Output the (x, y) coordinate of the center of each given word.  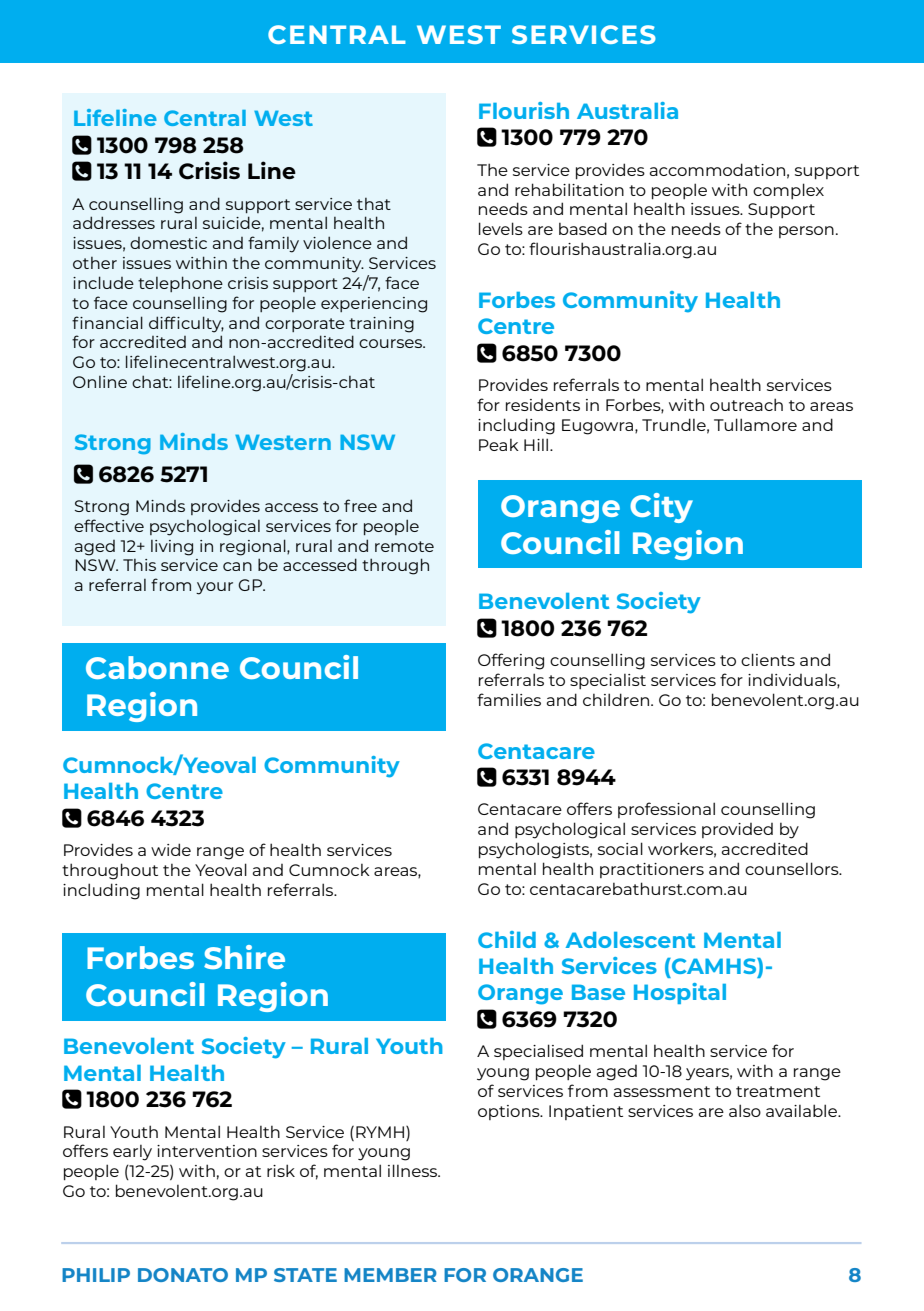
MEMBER (390, 1275)
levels (501, 228)
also (745, 1110)
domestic (168, 243)
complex (788, 191)
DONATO (183, 1275)
